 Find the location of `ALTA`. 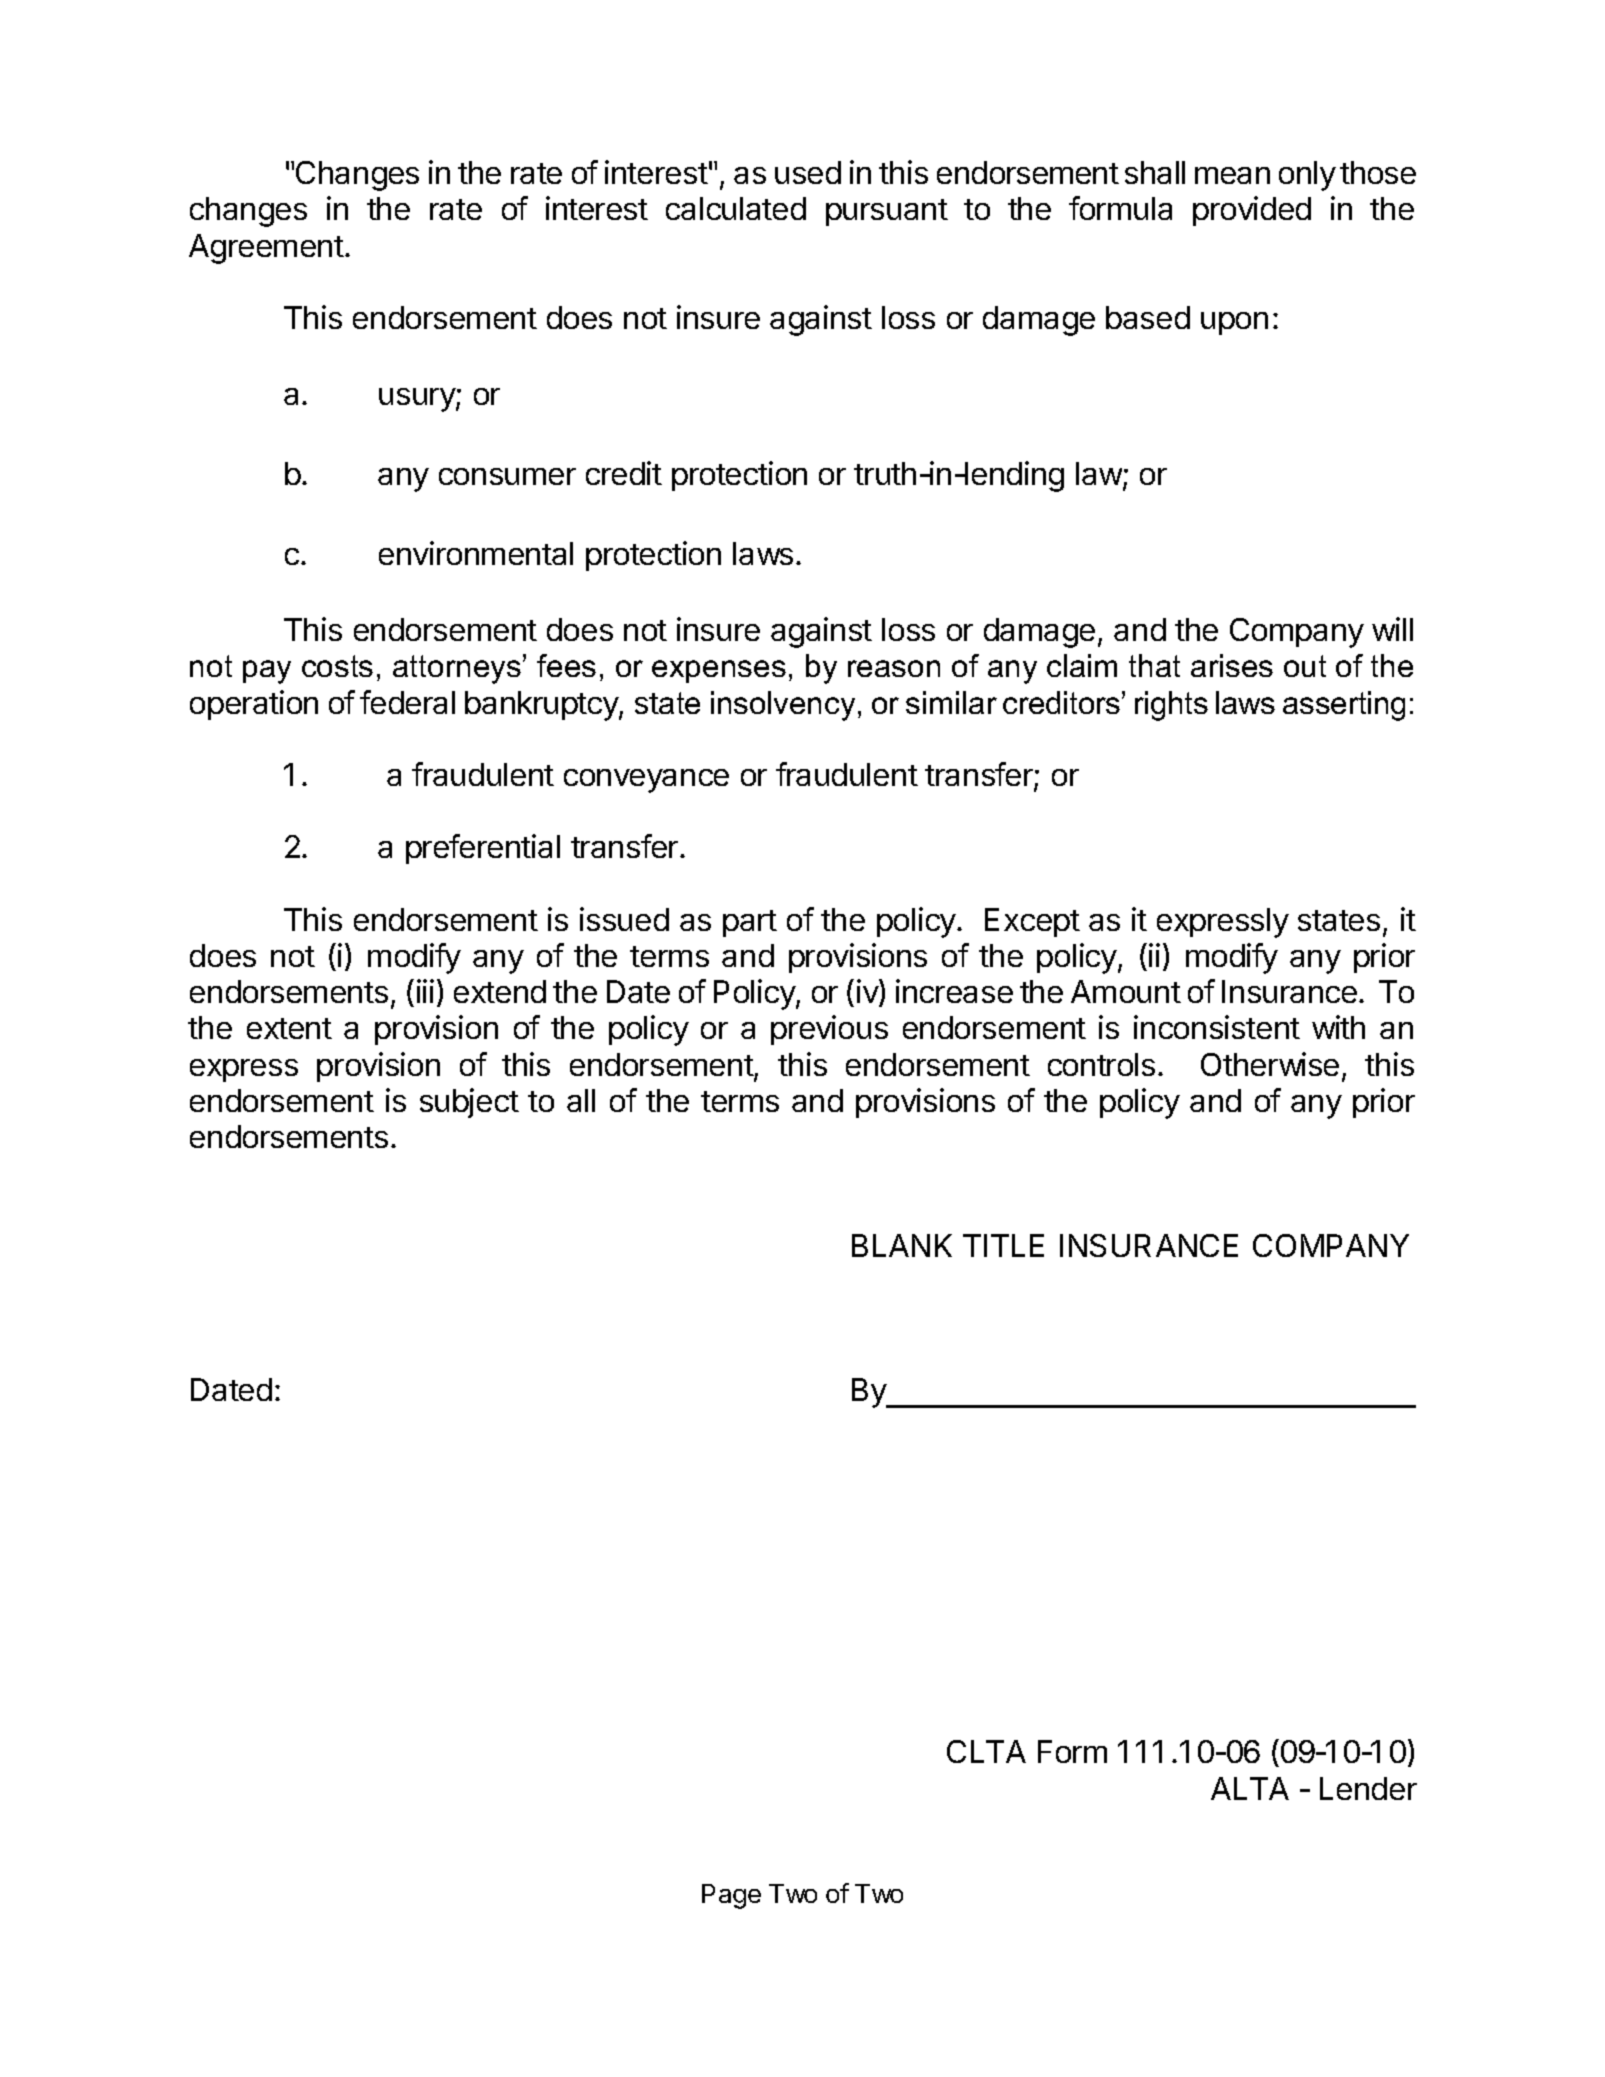

ALTA is located at coordinates (1250, 1788).
